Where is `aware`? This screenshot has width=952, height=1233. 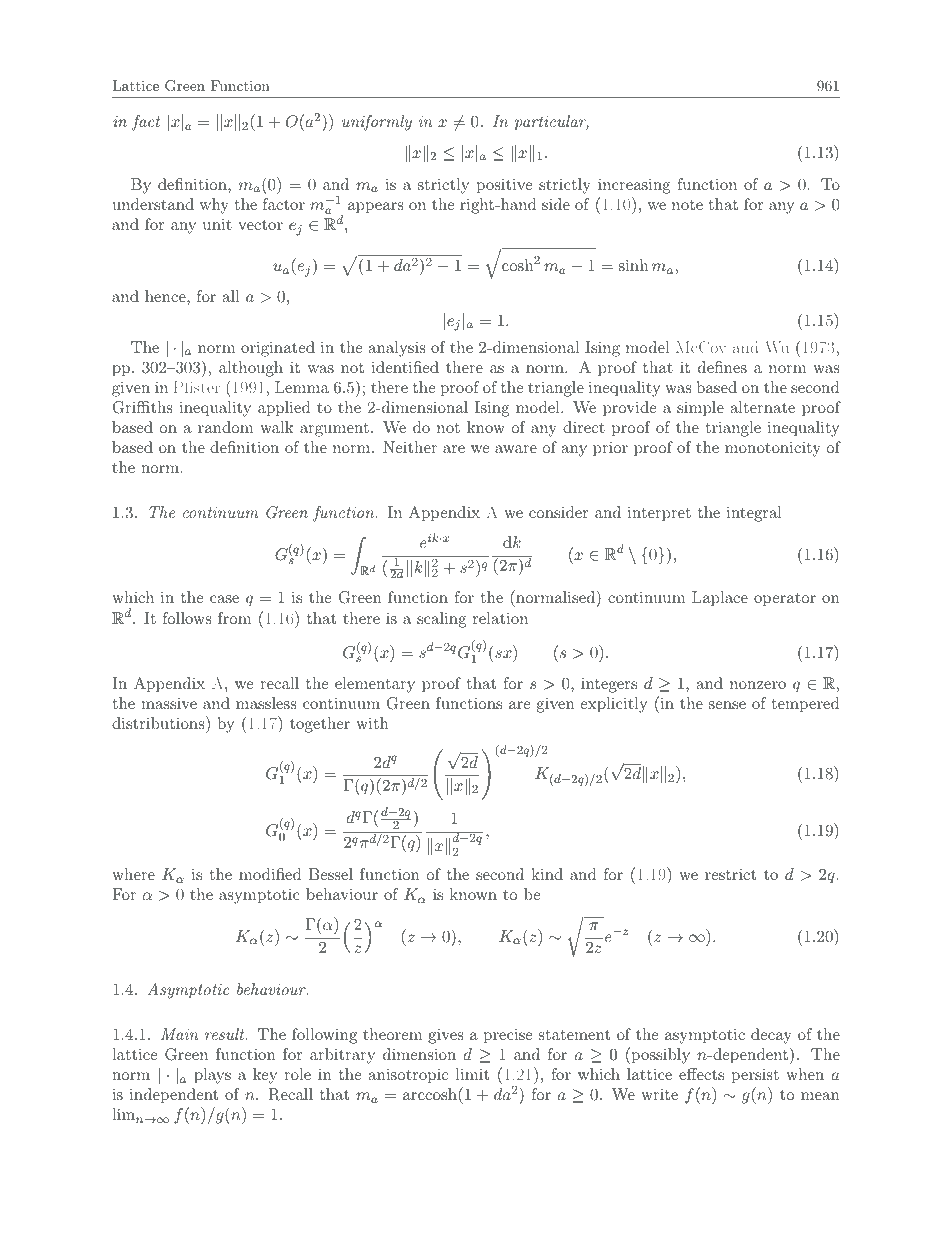
aware is located at coordinates (516, 449).
